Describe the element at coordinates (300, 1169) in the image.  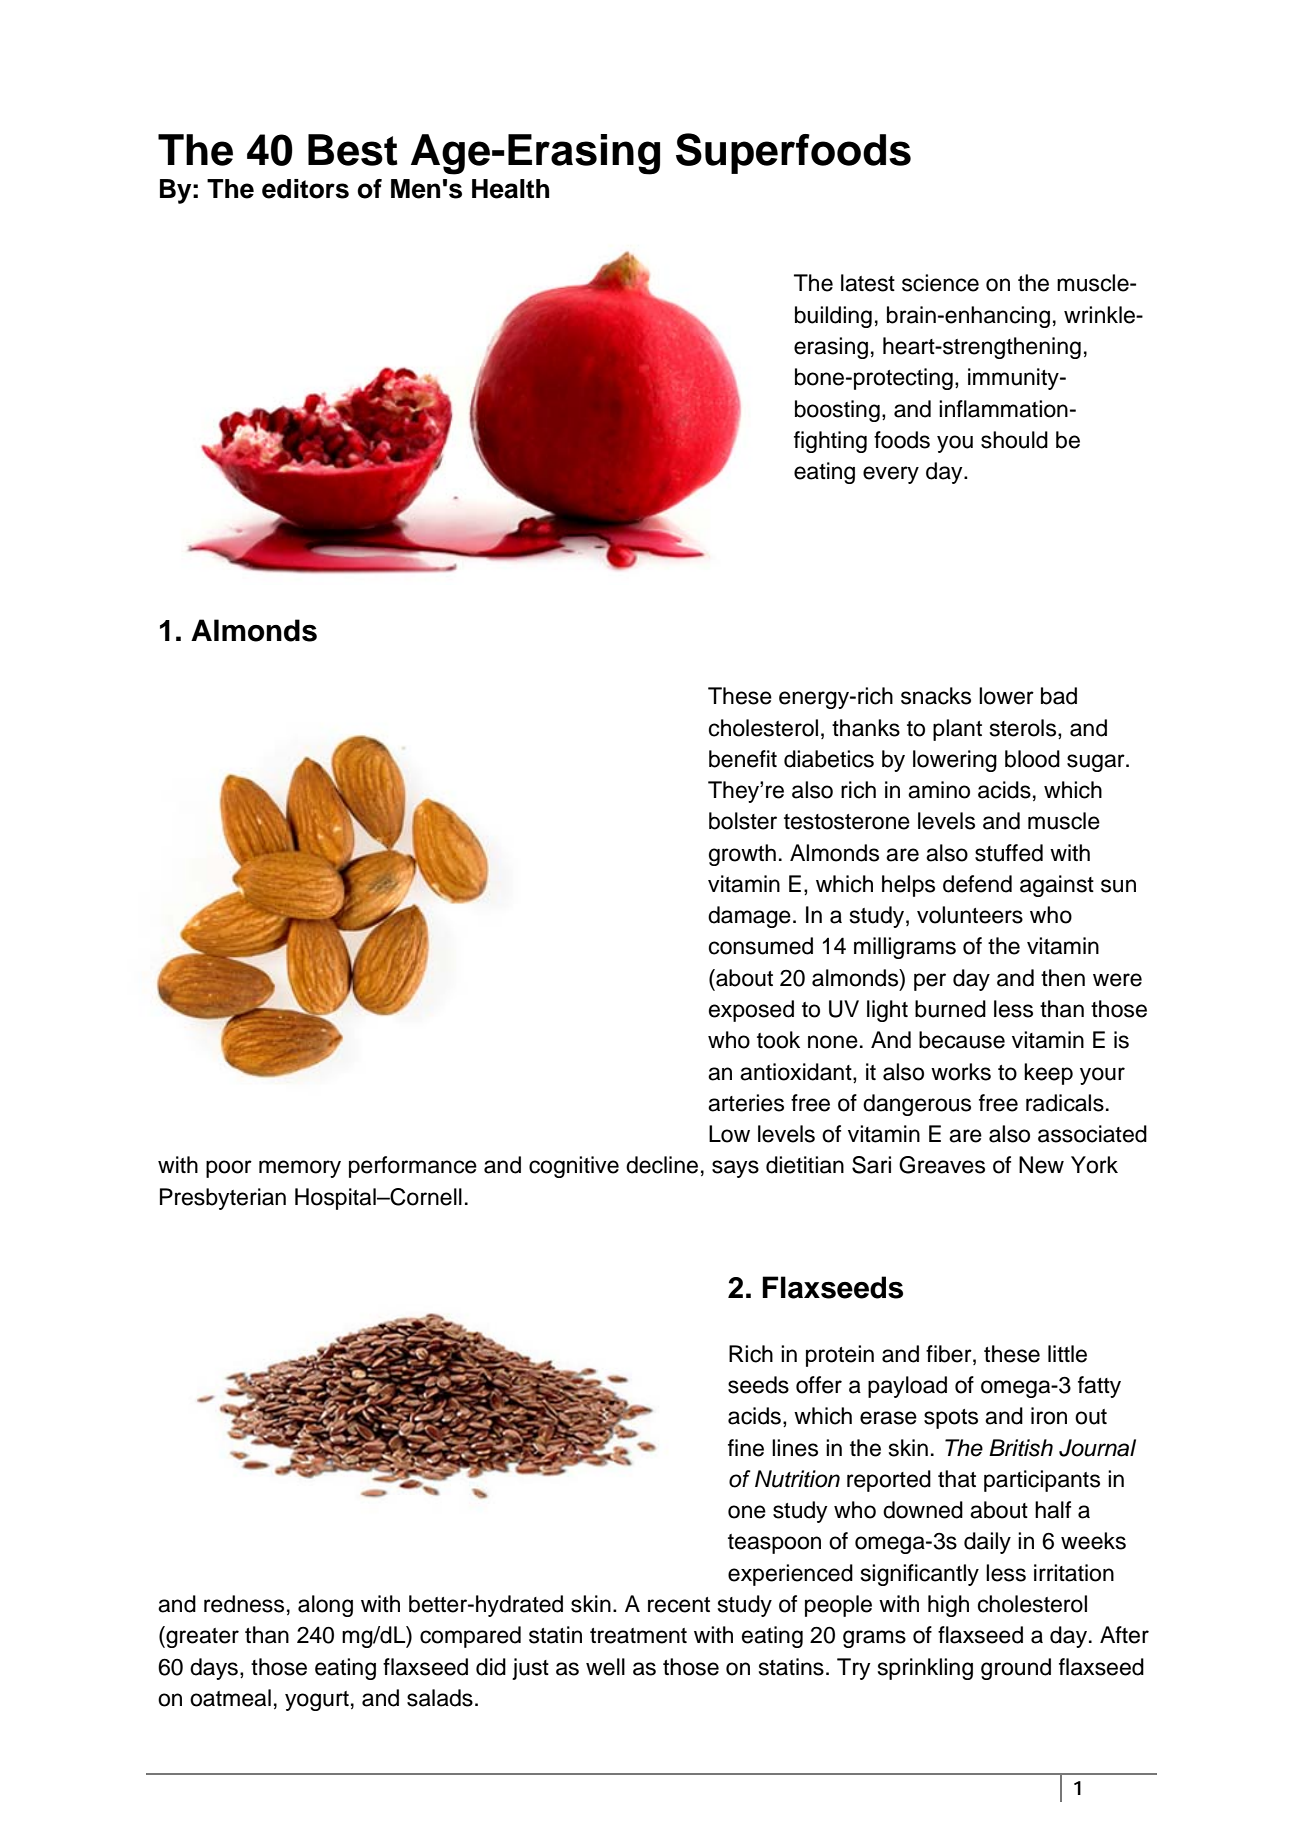
I see `memory` at that location.
